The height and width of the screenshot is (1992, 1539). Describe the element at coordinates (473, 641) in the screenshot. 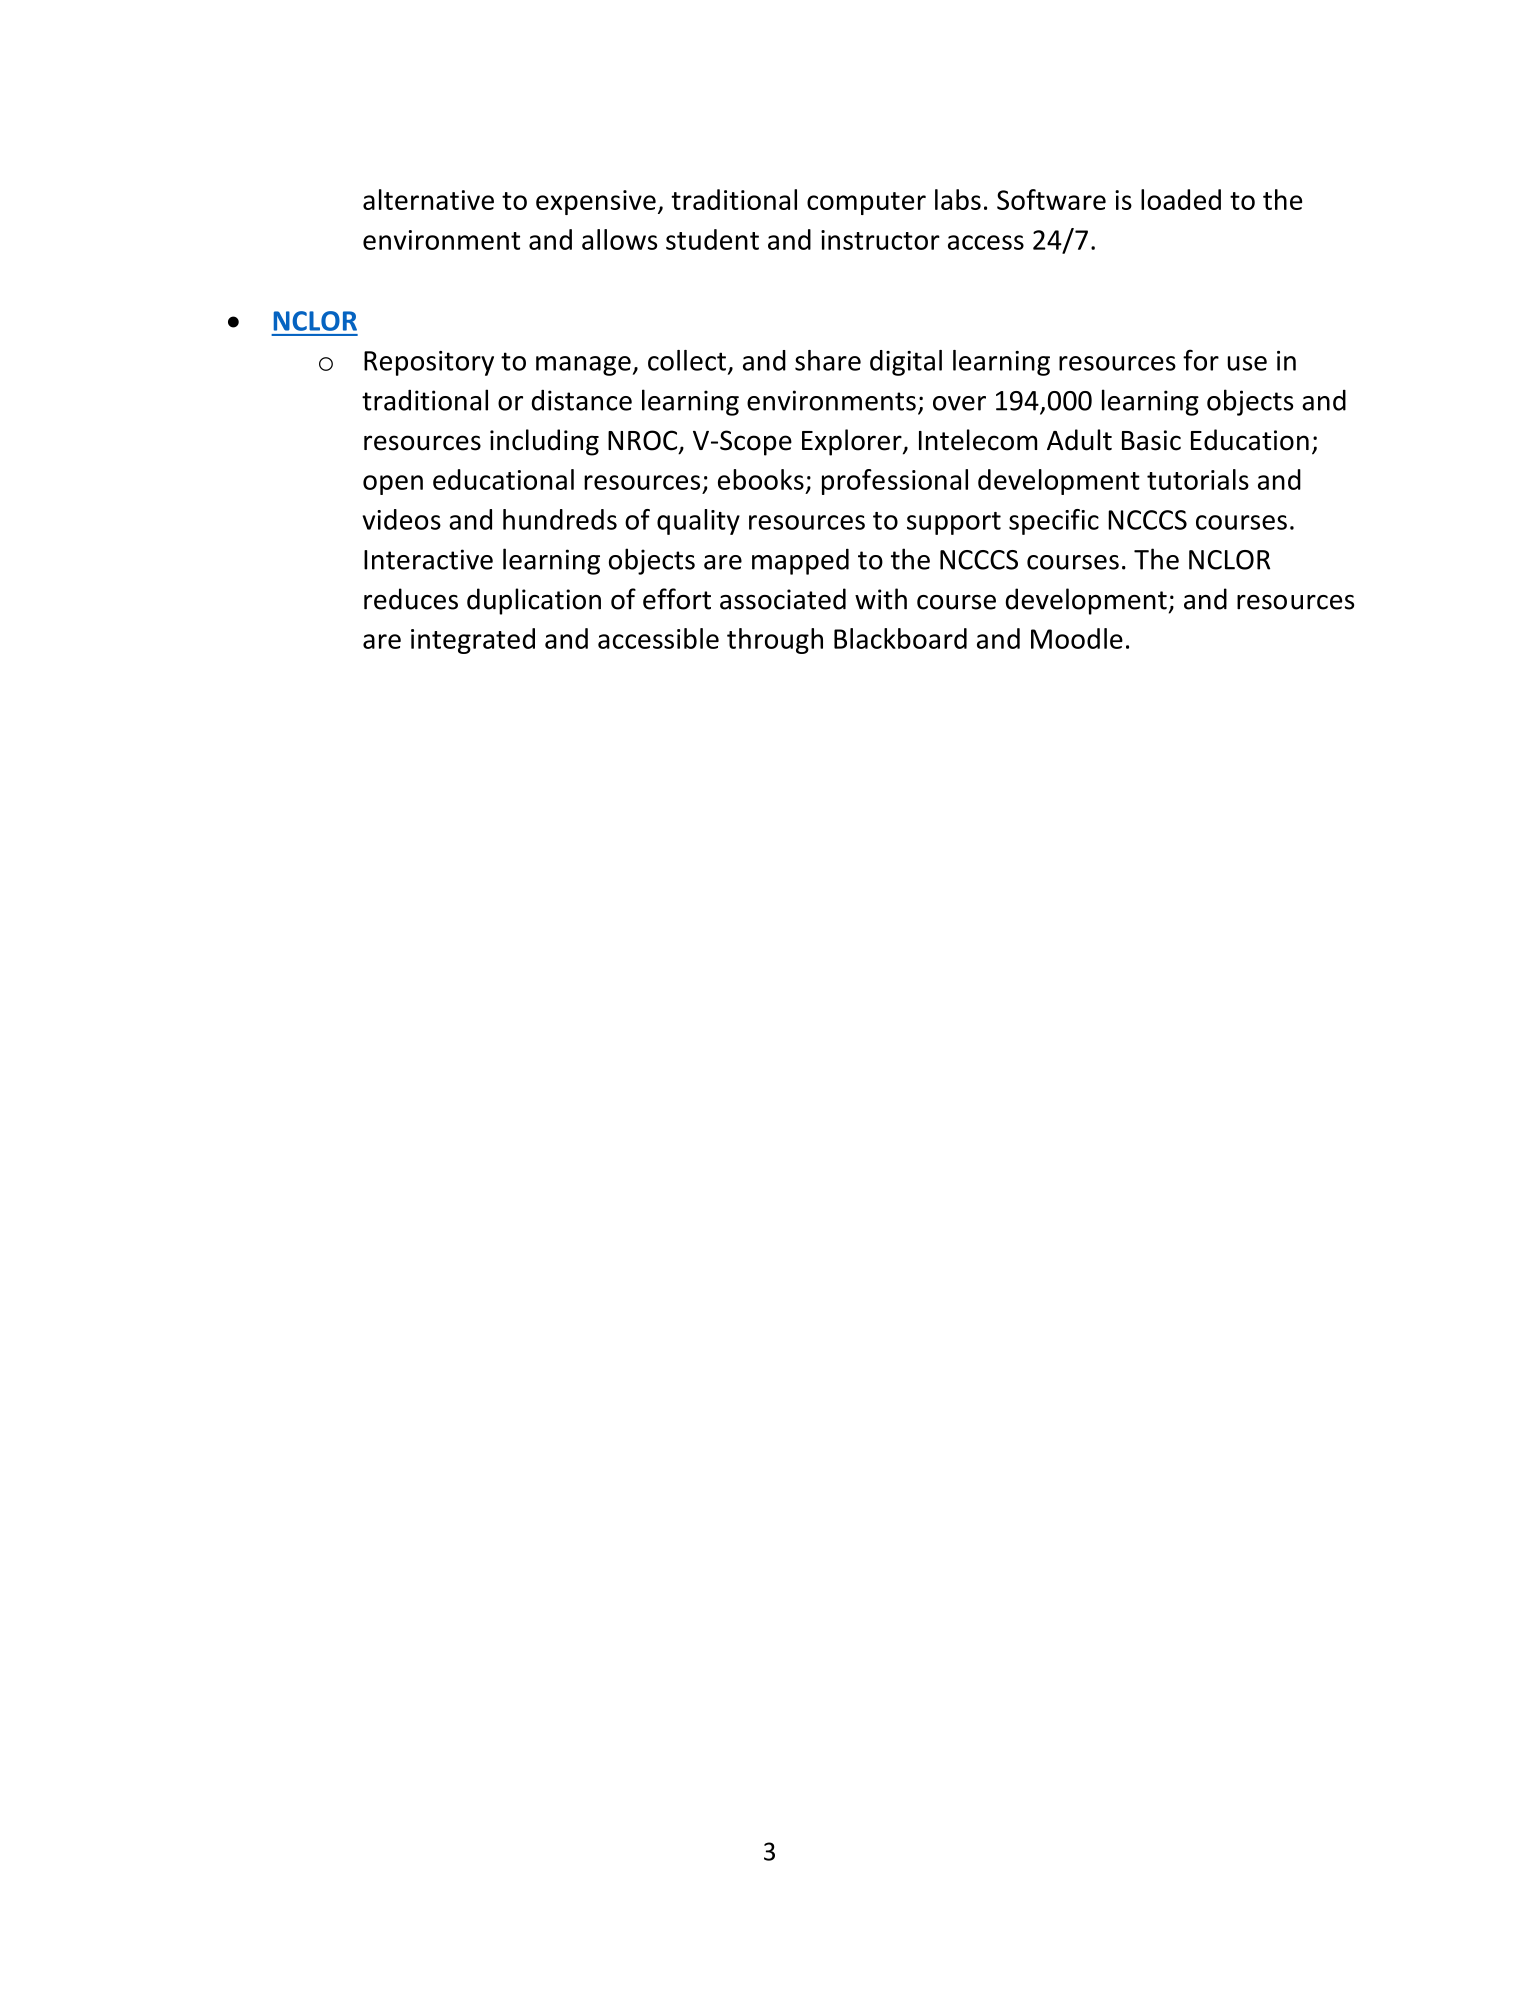

I see `integrated` at that location.
